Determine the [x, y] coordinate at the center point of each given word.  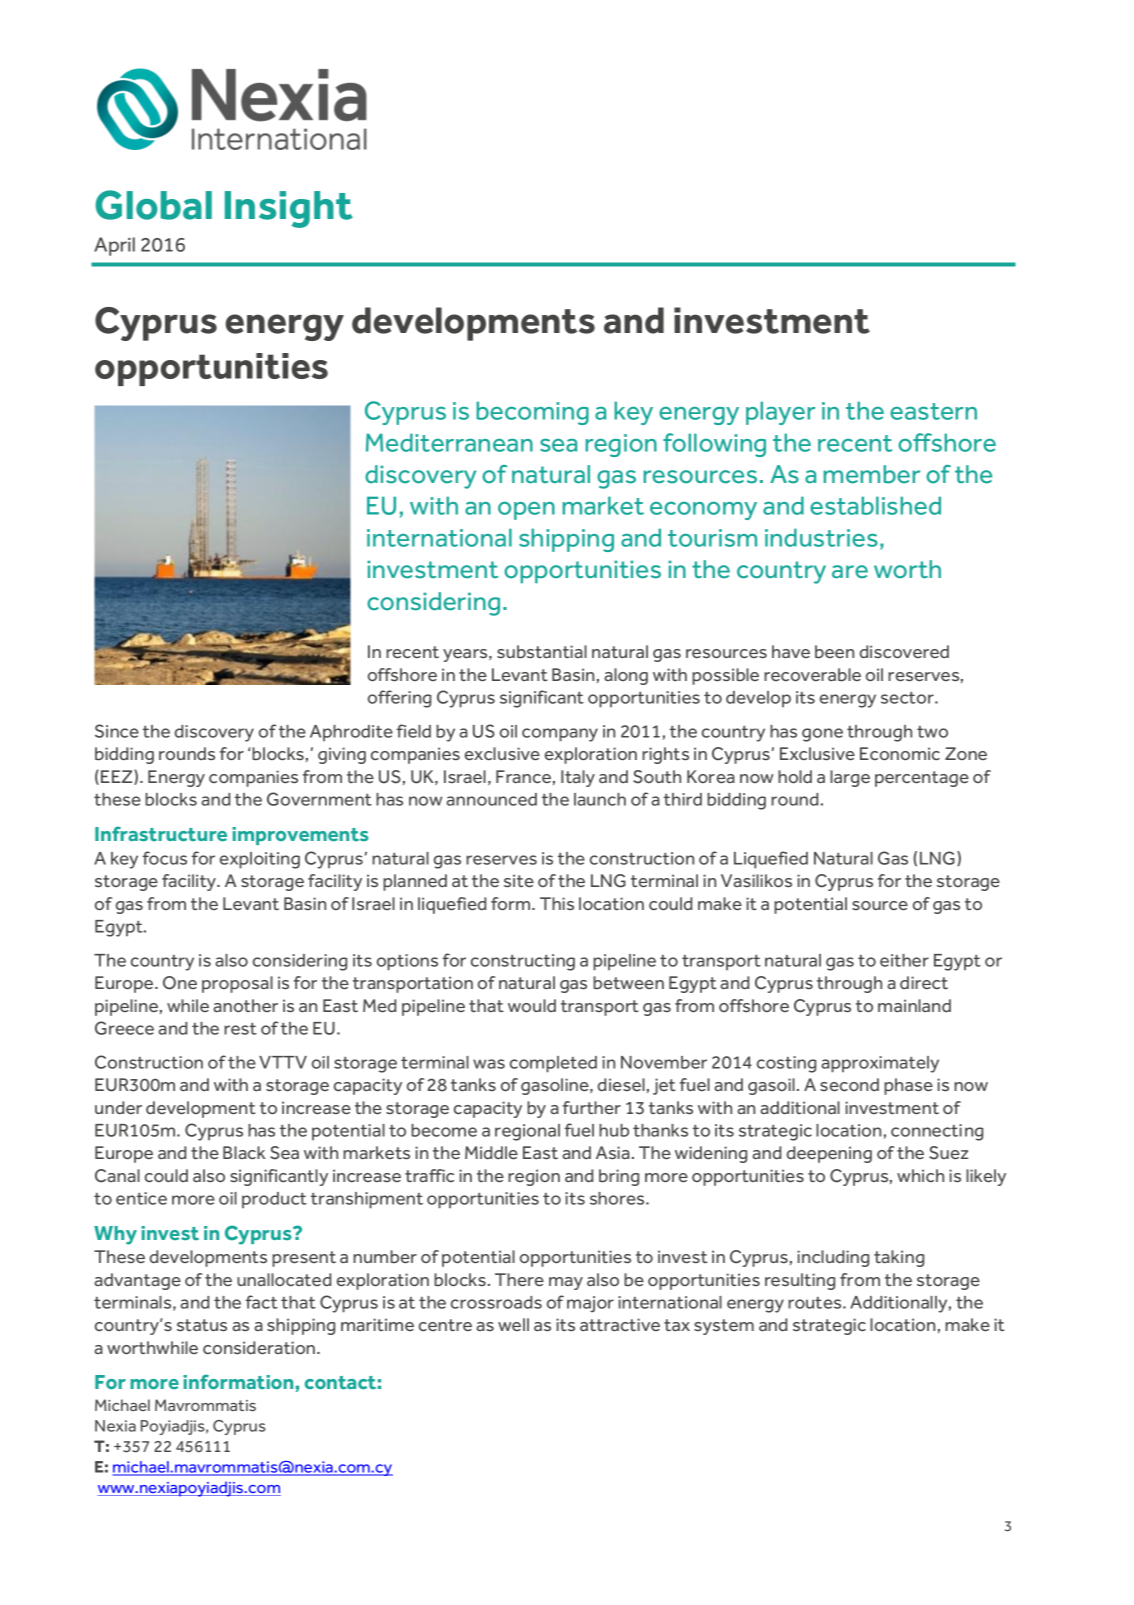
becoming [532, 413]
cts [565, 1324]
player [780, 413]
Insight [289, 209]
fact [262, 1302]
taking [899, 1258]
